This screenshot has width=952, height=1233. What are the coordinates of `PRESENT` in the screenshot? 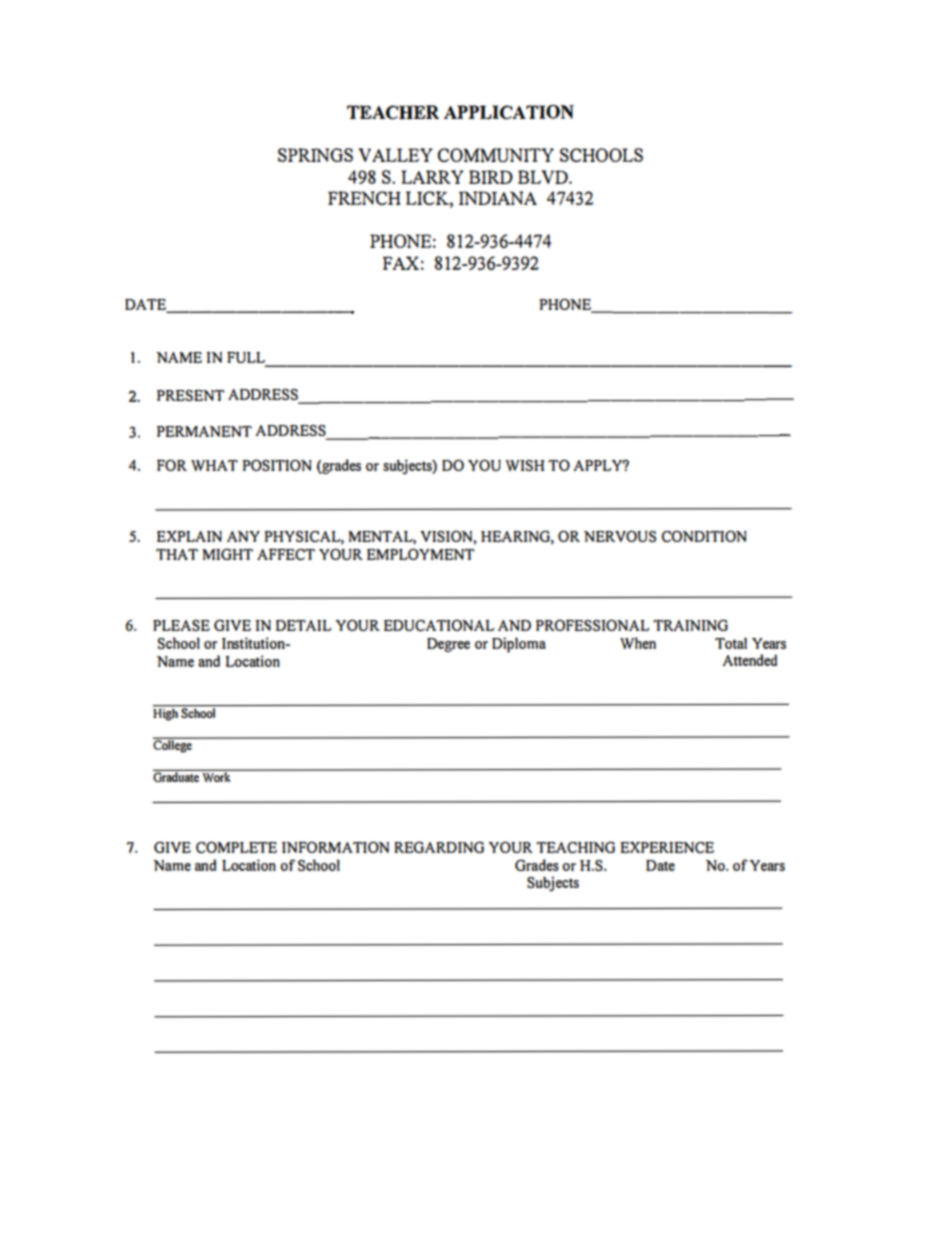 It's located at (191, 395).
